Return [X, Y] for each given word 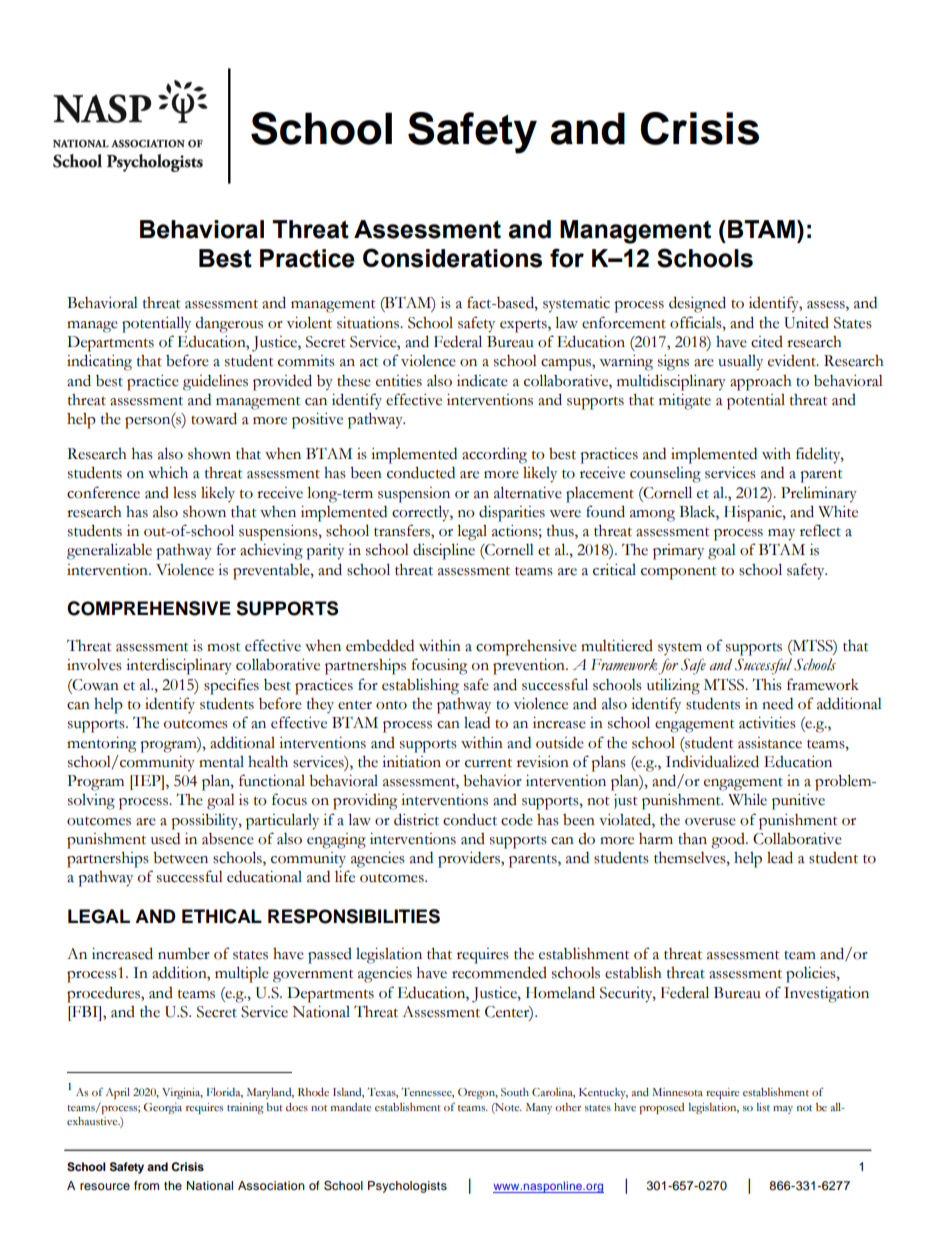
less [184, 493]
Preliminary [819, 494]
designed [697, 304]
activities [767, 723]
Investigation [826, 995]
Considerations [452, 258]
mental [221, 762]
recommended [499, 972]
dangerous [229, 325]
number [184, 954]
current [488, 763]
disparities [512, 514]
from [146, 1185]
